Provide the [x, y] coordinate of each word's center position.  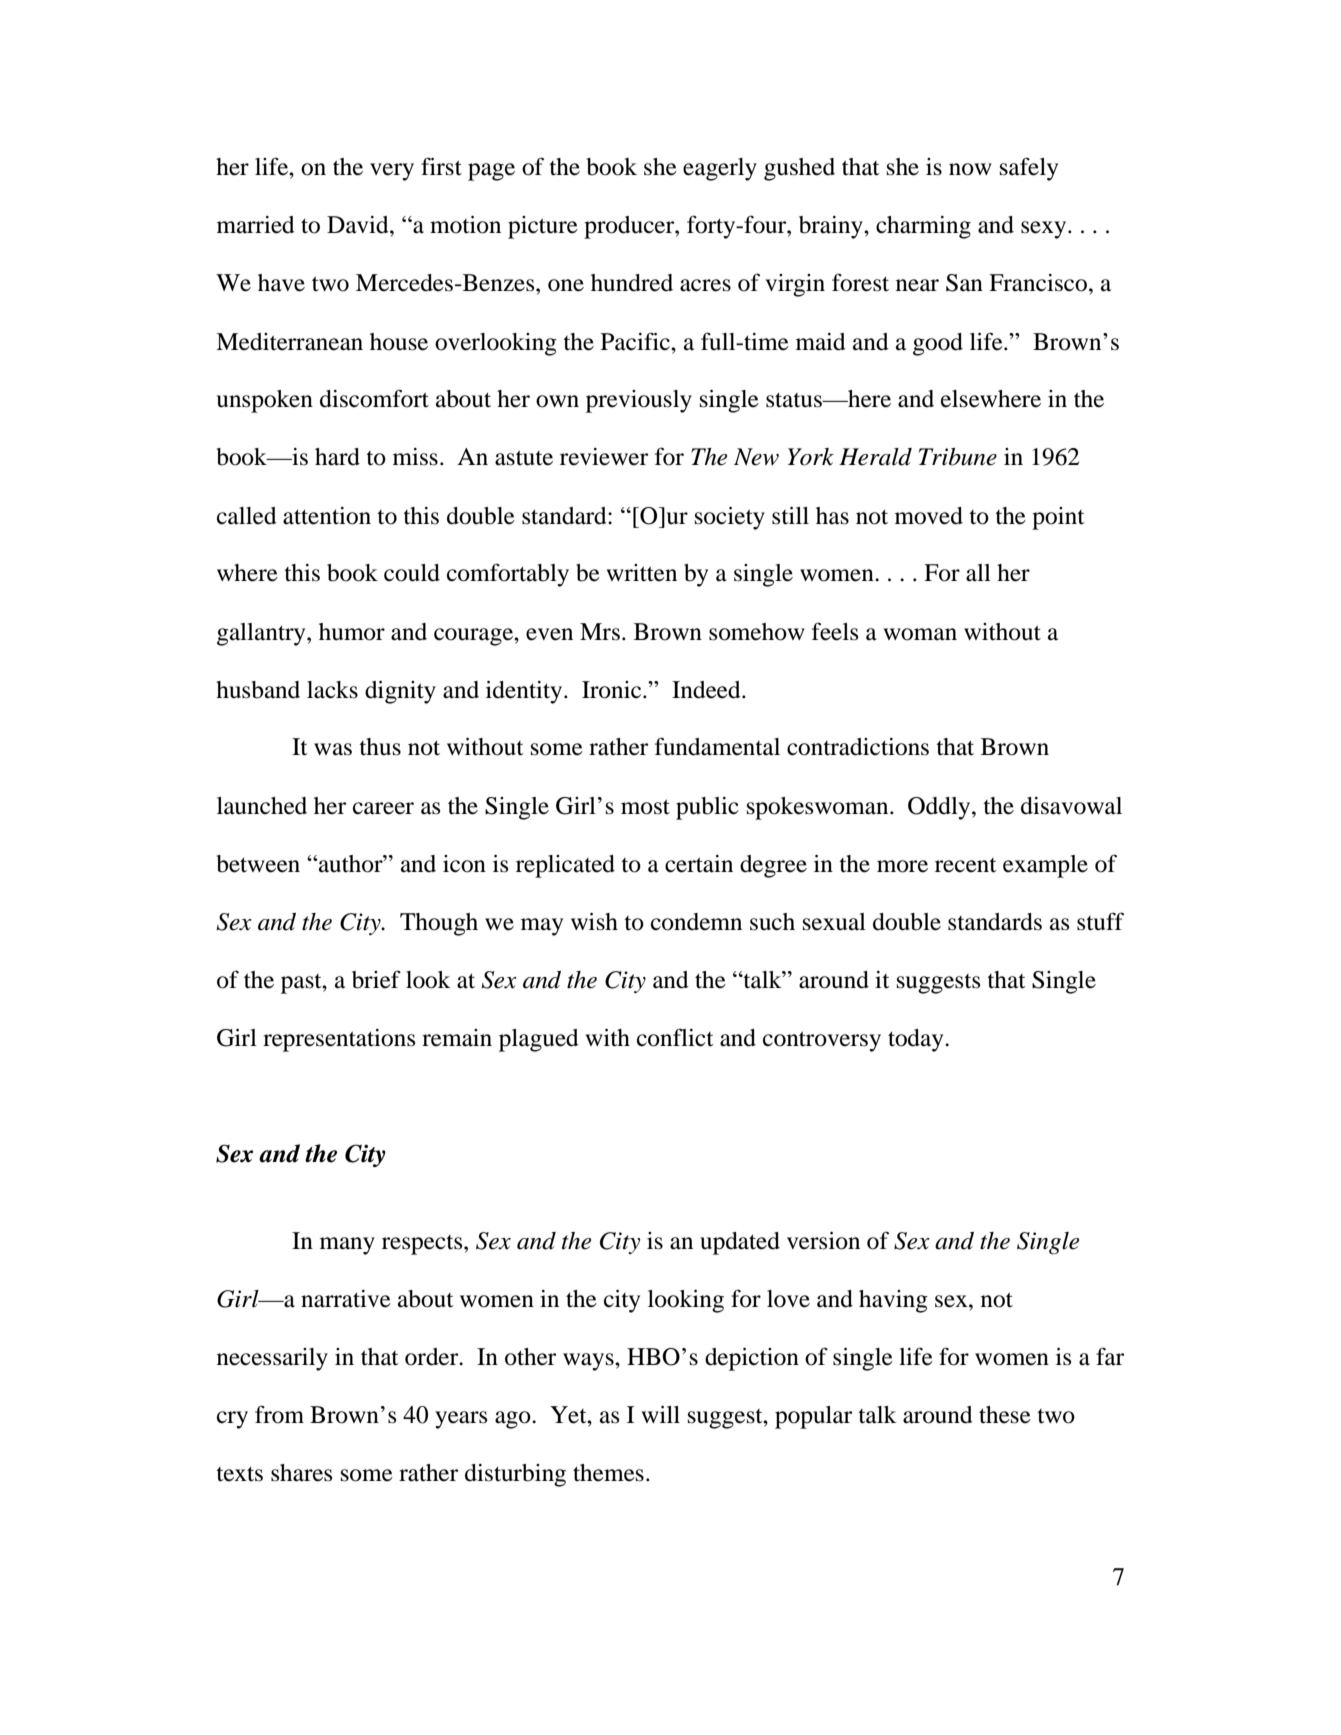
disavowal [1071, 806]
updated [740, 1243]
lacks [332, 690]
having [893, 1301]
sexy [1045, 230]
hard [337, 457]
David [359, 225]
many [347, 1246]
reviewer [604, 457]
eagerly [720, 169]
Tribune [958, 457]
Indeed [707, 690]
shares [301, 1473]
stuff [1100, 921]
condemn [696, 922]
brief [376, 979]
